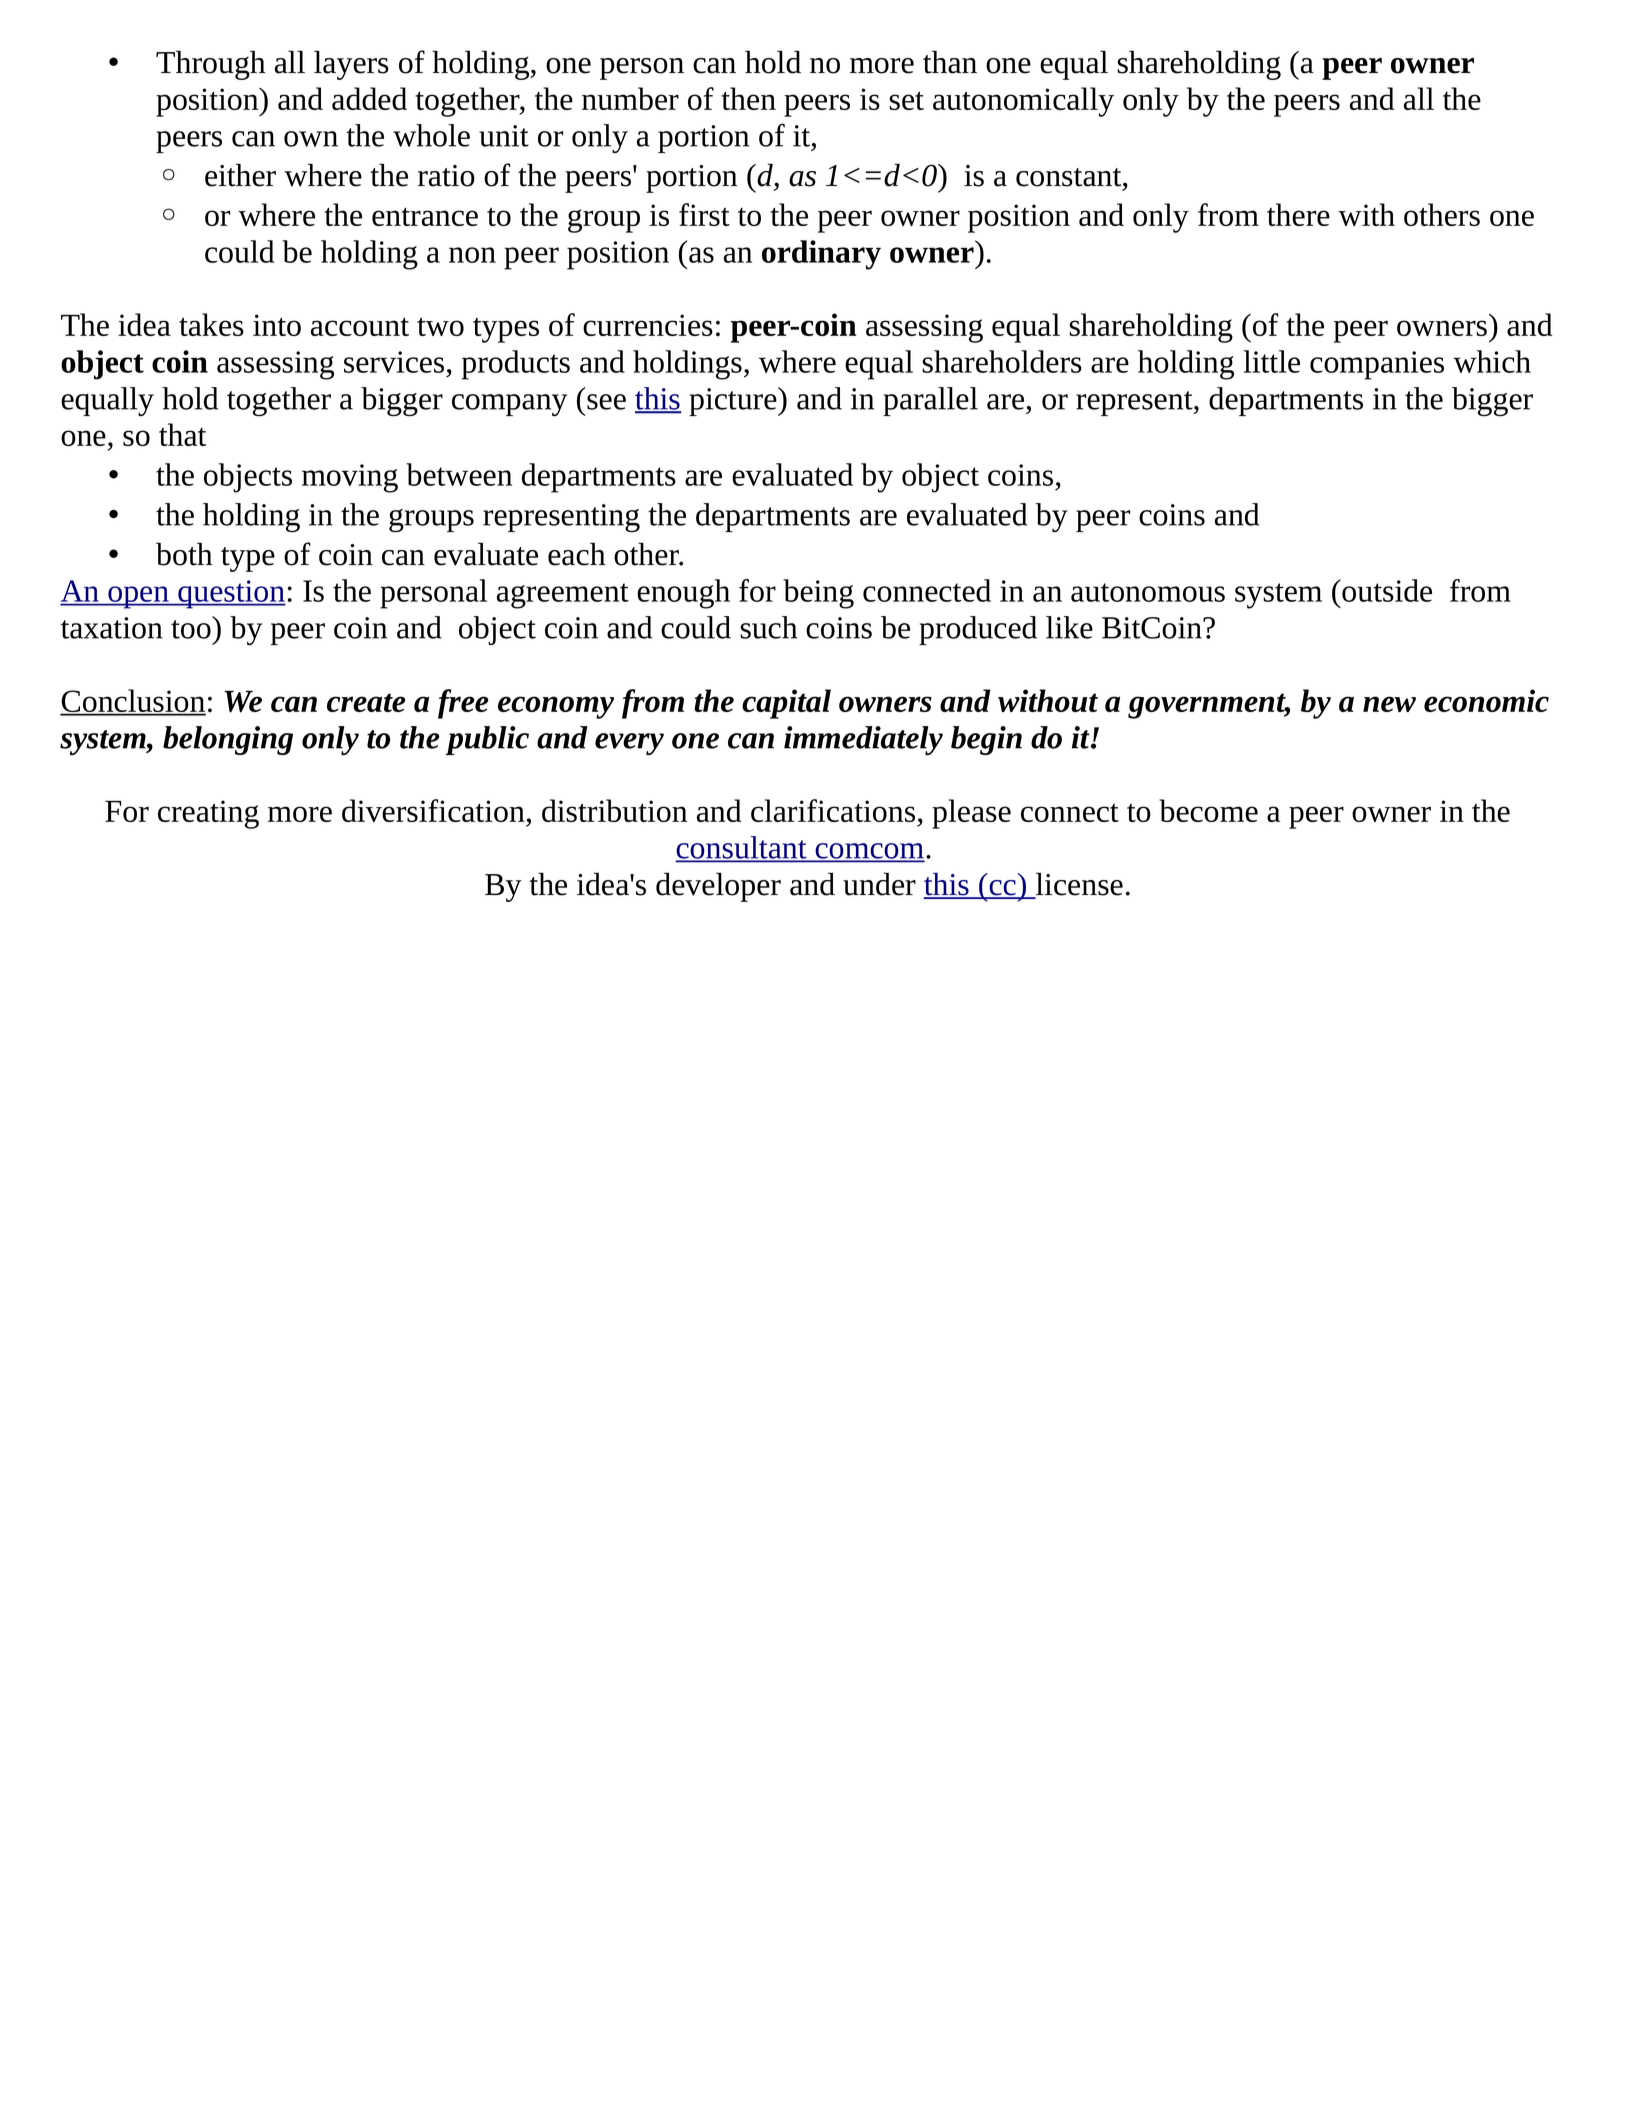 This screenshot has height=2105, width=1626. Describe the element at coordinates (748, 98) in the screenshot. I see `then` at that location.
